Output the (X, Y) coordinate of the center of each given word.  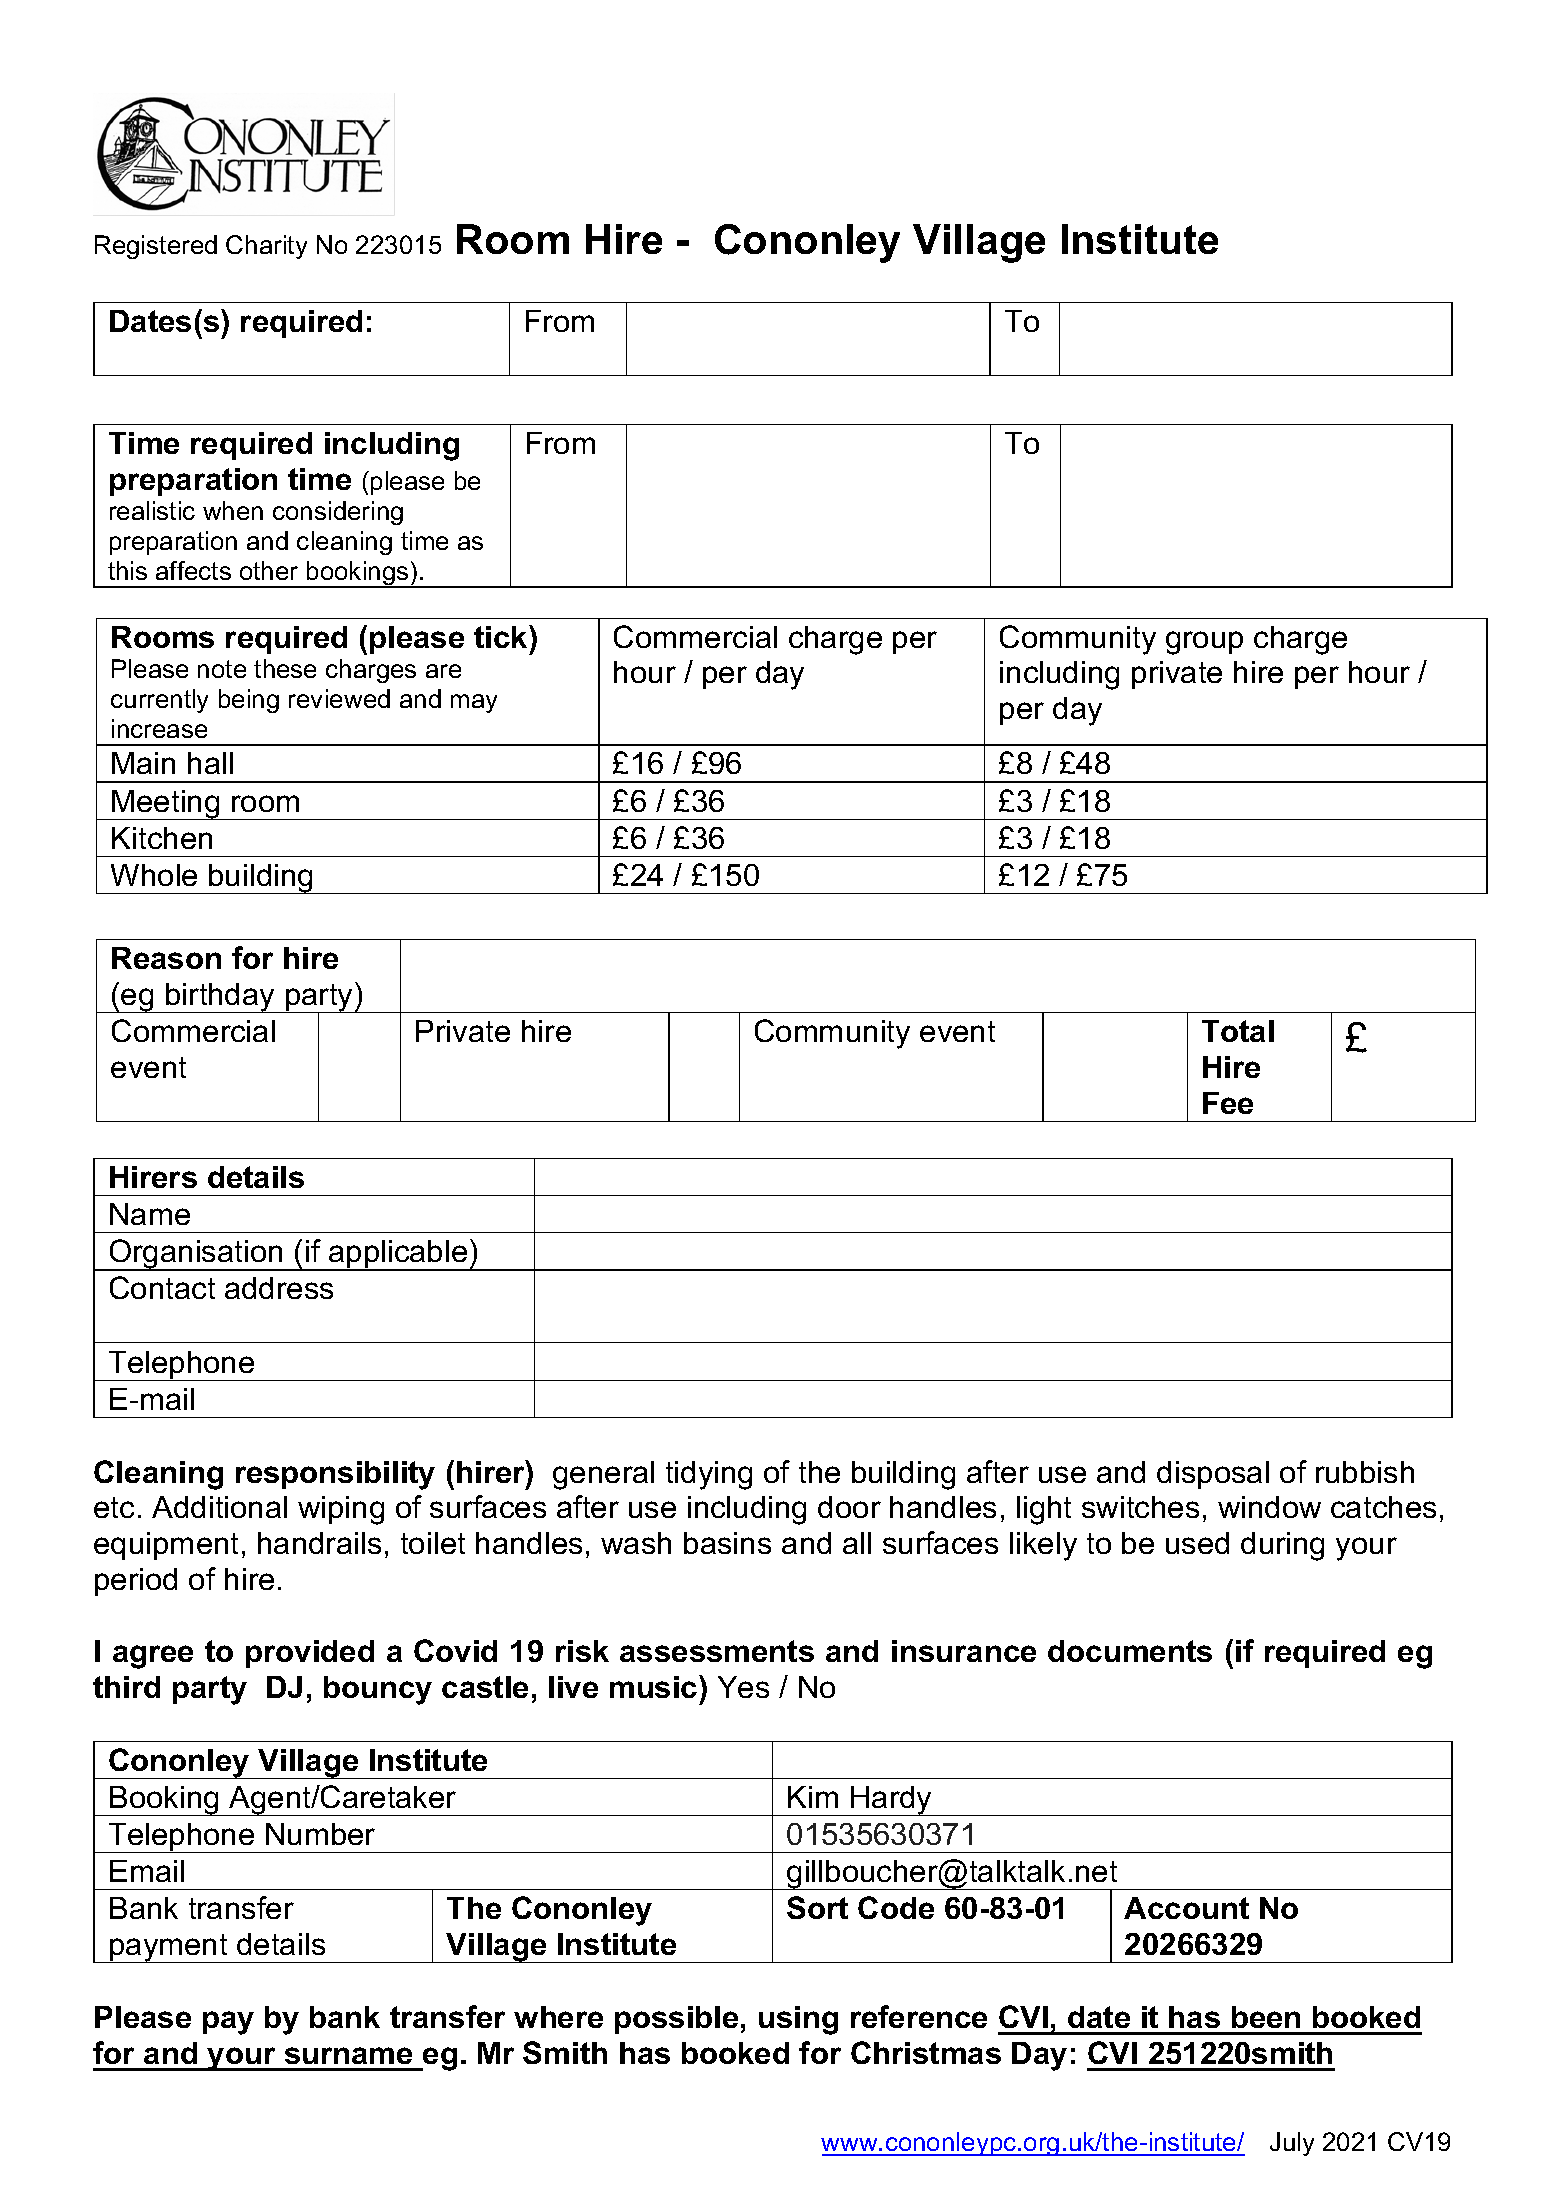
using (798, 2020)
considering (338, 513)
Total (1238, 1031)
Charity (266, 247)
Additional (219, 1507)
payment (169, 1948)
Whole (154, 875)
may (474, 703)
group (1204, 643)
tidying (709, 1475)
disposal (1213, 1475)
